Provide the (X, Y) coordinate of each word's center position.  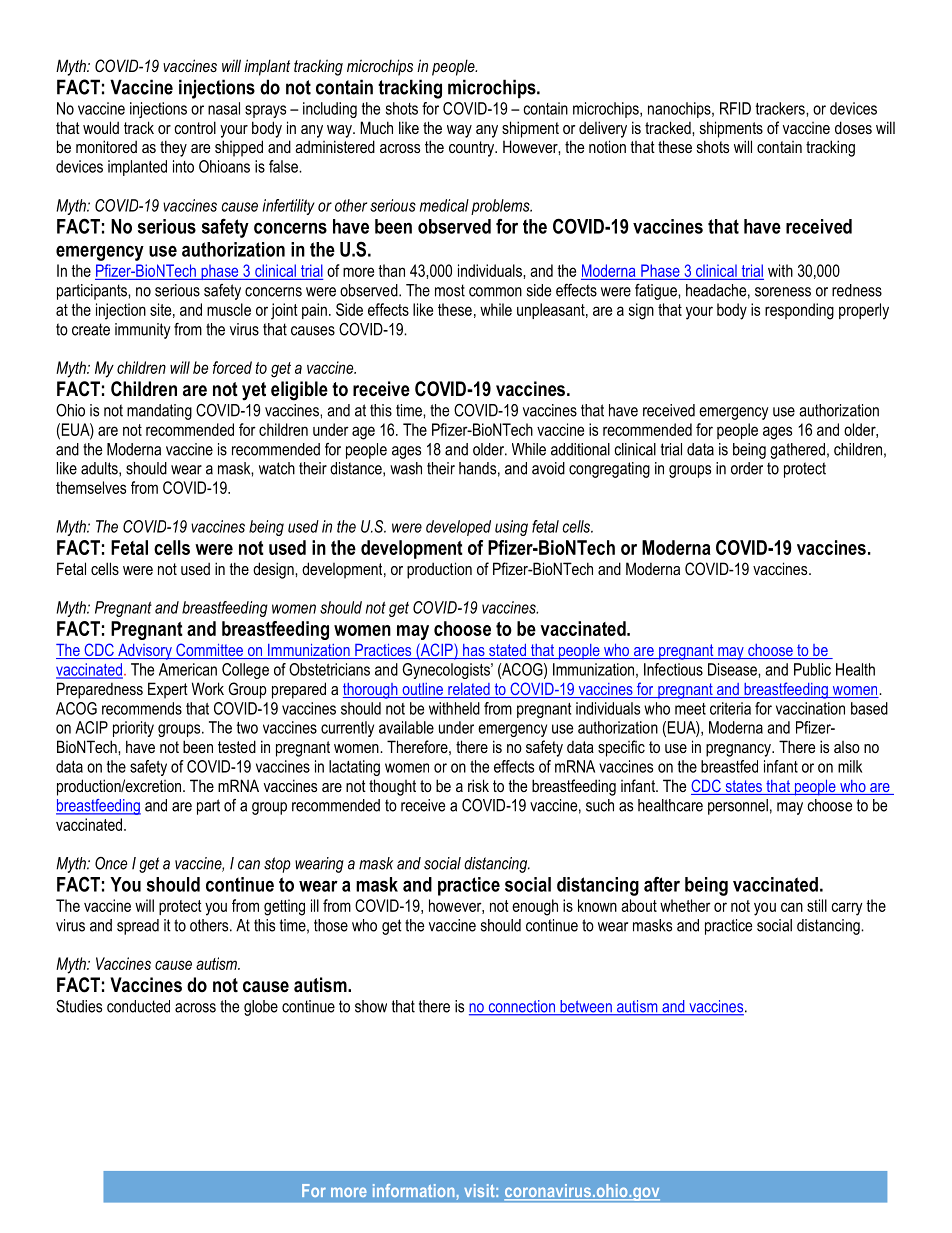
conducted (138, 1006)
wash (406, 468)
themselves (91, 487)
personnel (738, 807)
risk (478, 785)
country (473, 149)
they (173, 148)
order (747, 468)
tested (237, 746)
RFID (735, 108)
